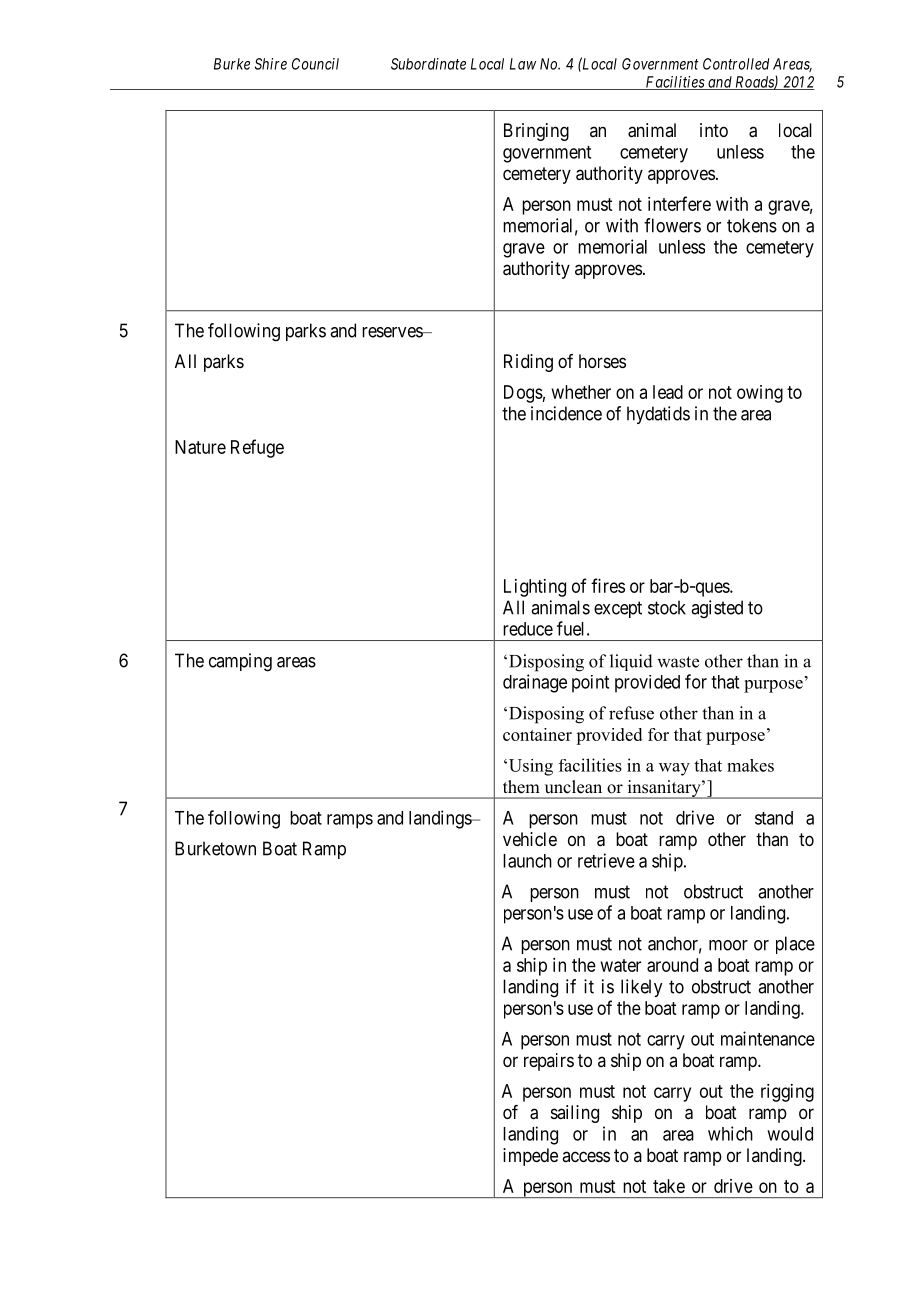 The image size is (924, 1308). I want to click on Law, so click(523, 64).
